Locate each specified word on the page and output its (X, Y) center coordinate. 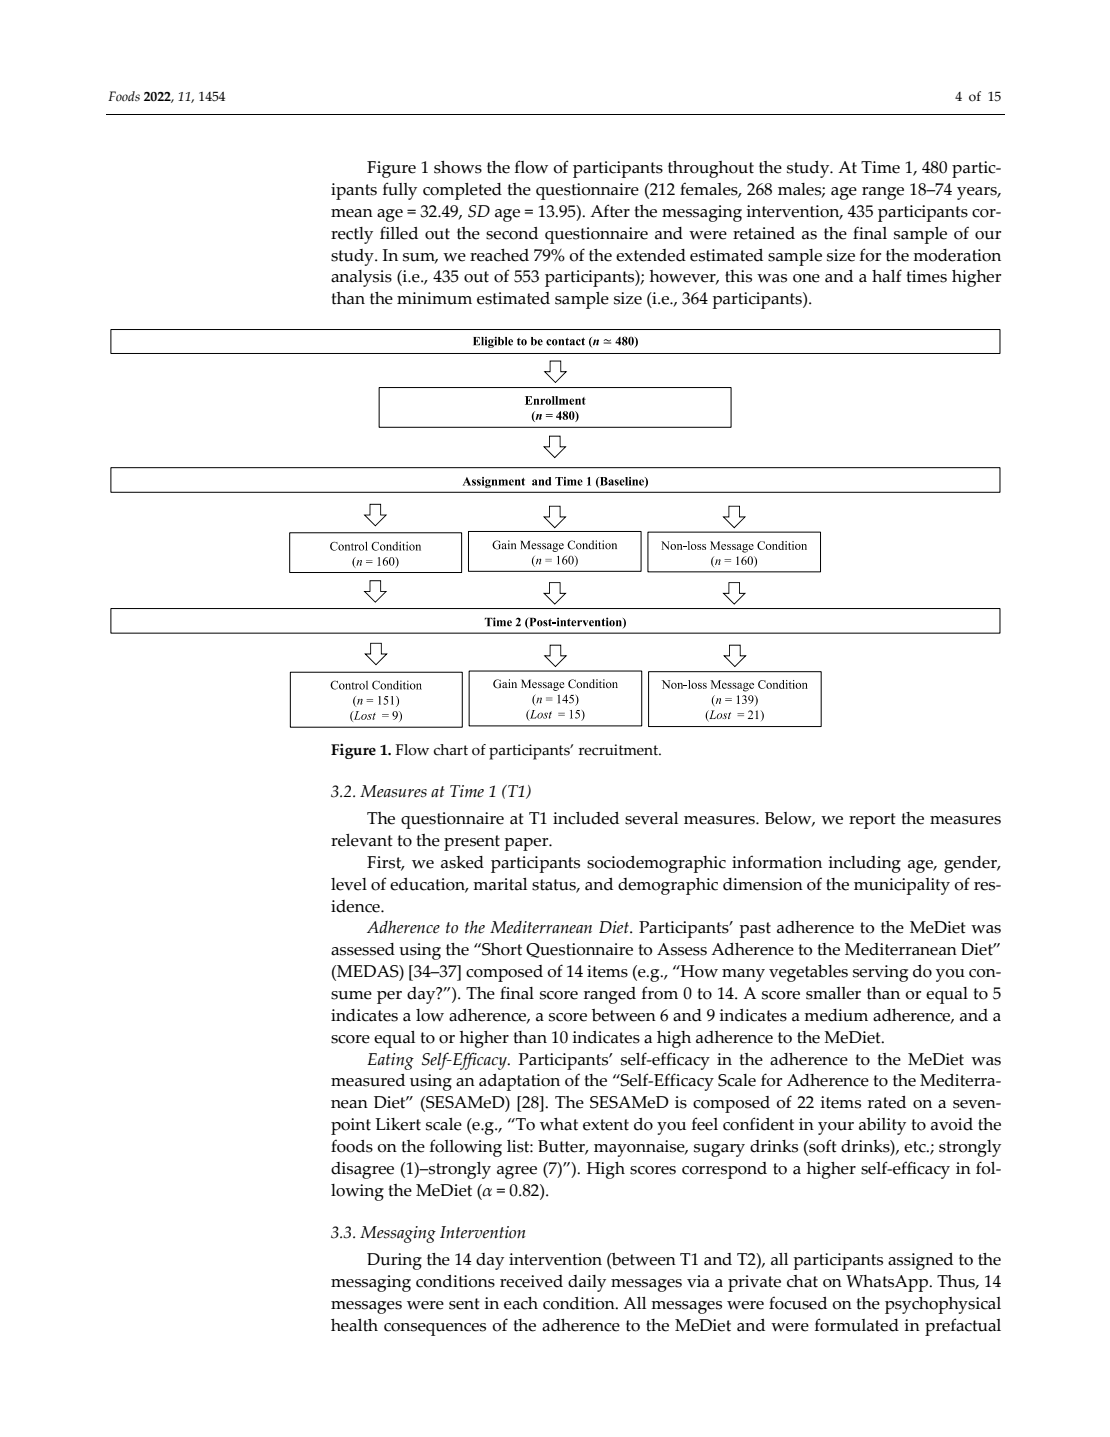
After (610, 211)
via (698, 1281)
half (887, 276)
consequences (435, 1329)
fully (400, 191)
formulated (857, 1325)
